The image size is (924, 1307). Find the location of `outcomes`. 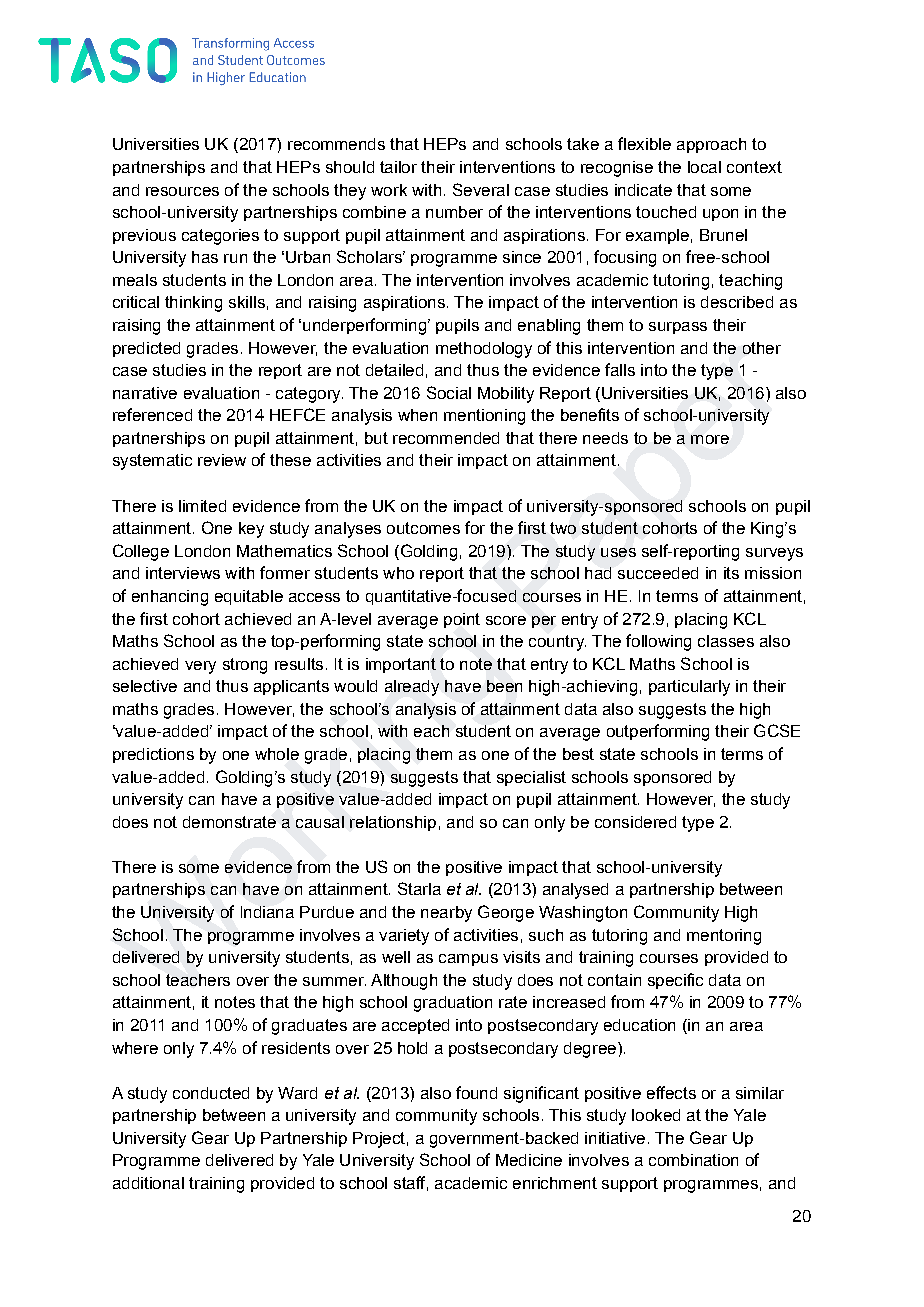

outcomes is located at coordinates (423, 528).
